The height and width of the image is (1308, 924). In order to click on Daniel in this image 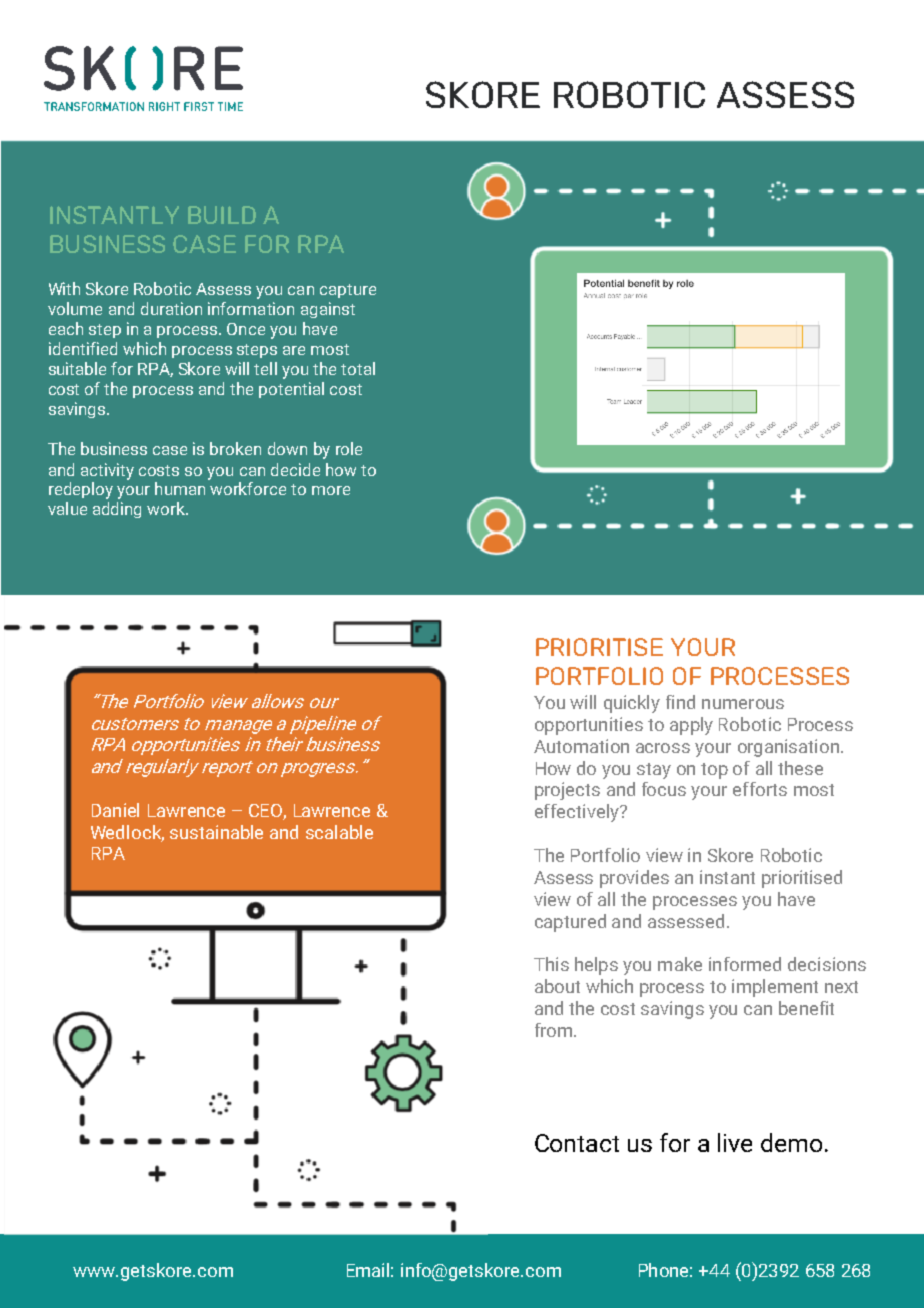, I will do `click(115, 810)`.
